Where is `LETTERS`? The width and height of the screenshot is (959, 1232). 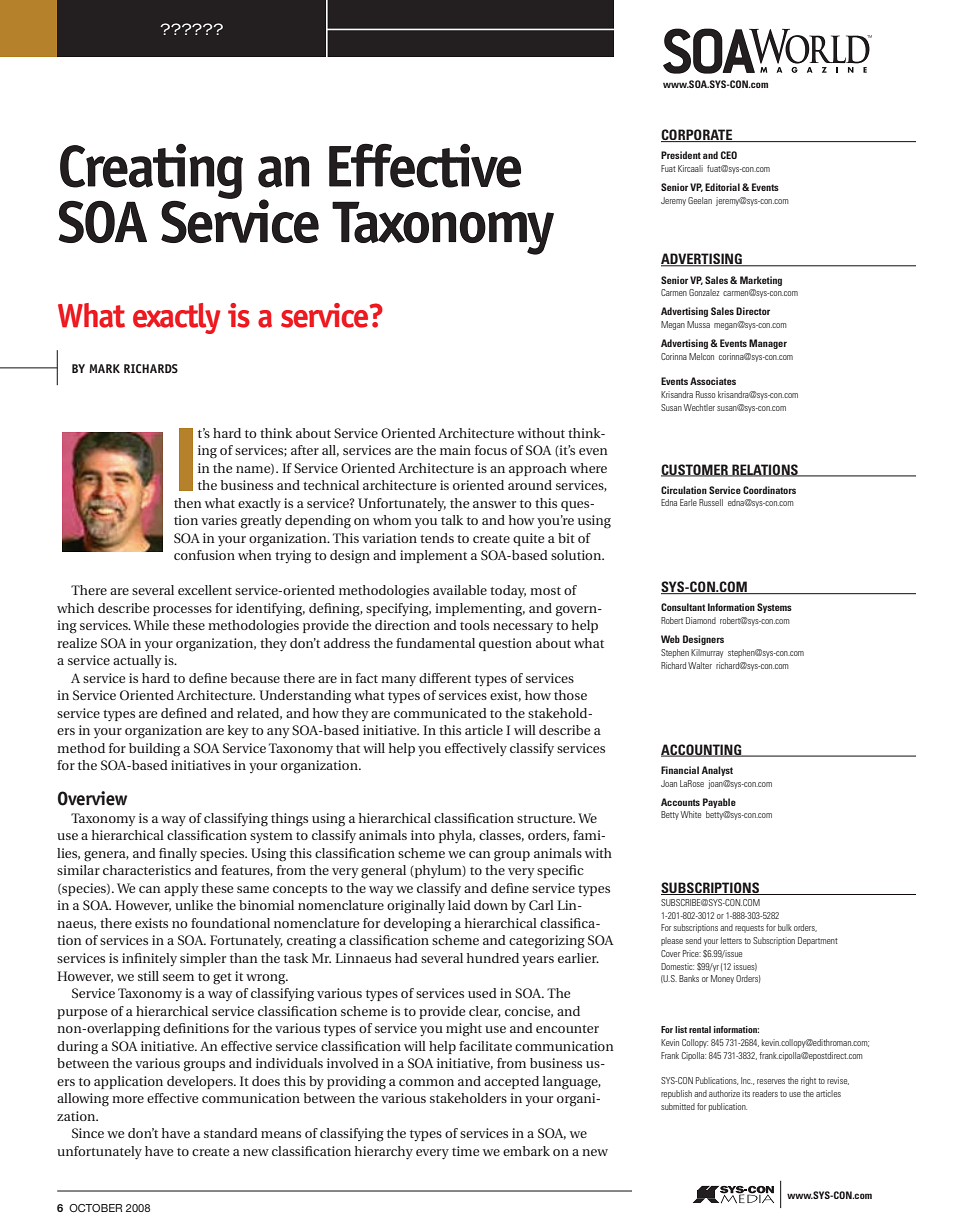 LETTERS is located at coordinates (731, 940).
